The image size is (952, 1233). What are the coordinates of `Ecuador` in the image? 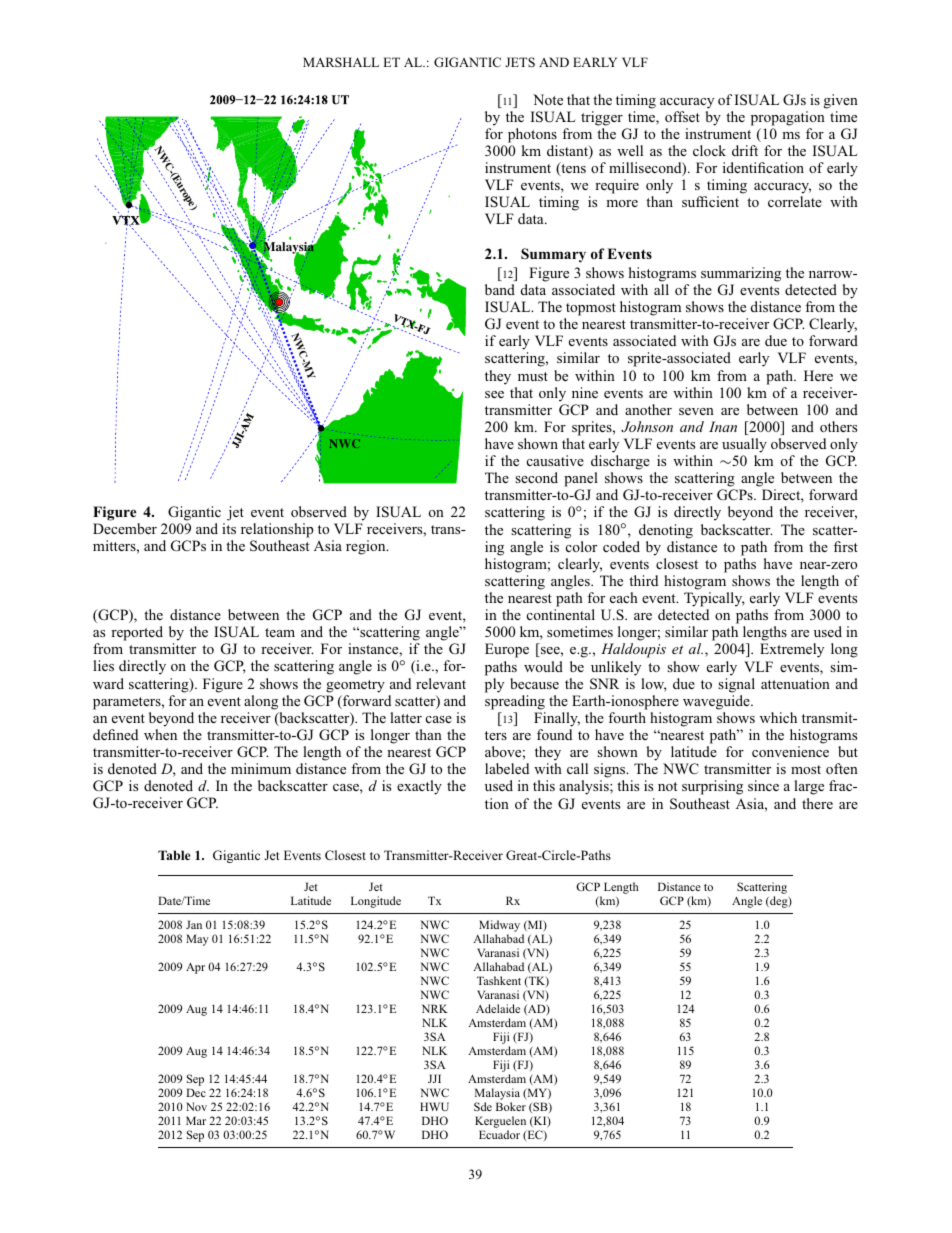 It's located at (499, 1134).
